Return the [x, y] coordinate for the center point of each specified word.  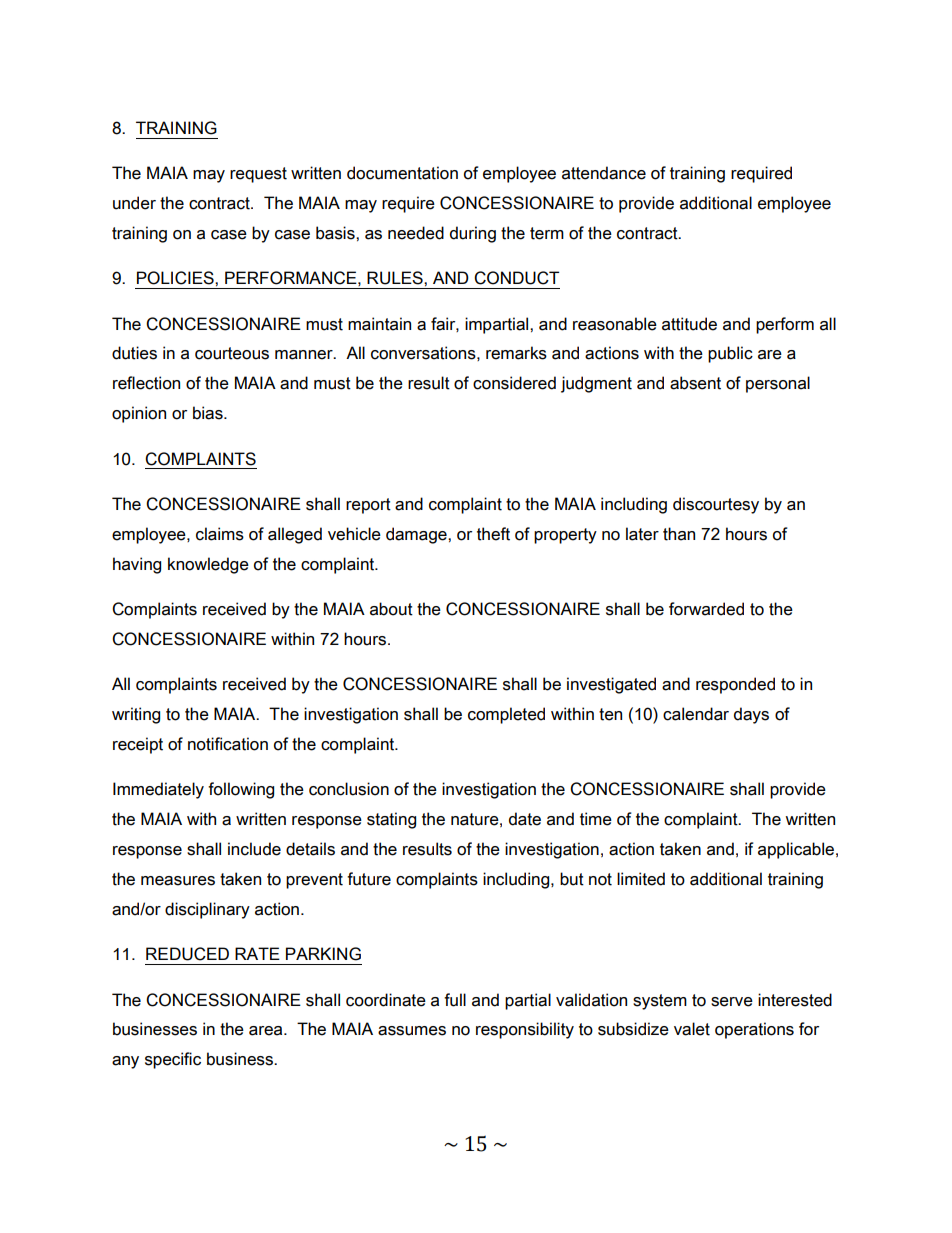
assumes [412, 1031]
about [391, 609]
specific [173, 1060]
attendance [604, 173]
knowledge [208, 565]
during [473, 234]
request [258, 175]
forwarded [706, 609]
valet [692, 1029]
